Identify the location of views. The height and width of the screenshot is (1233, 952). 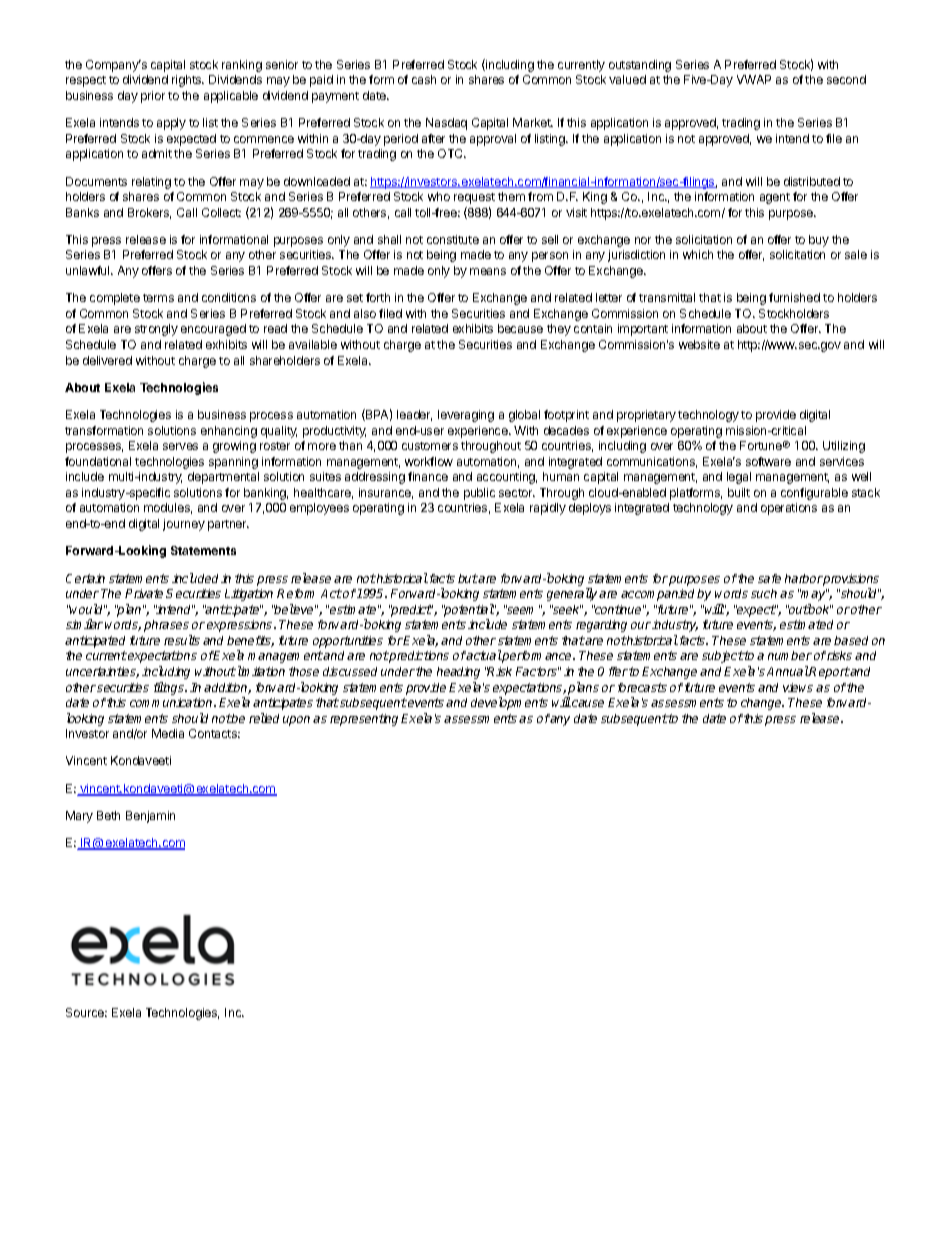
(798, 687).
